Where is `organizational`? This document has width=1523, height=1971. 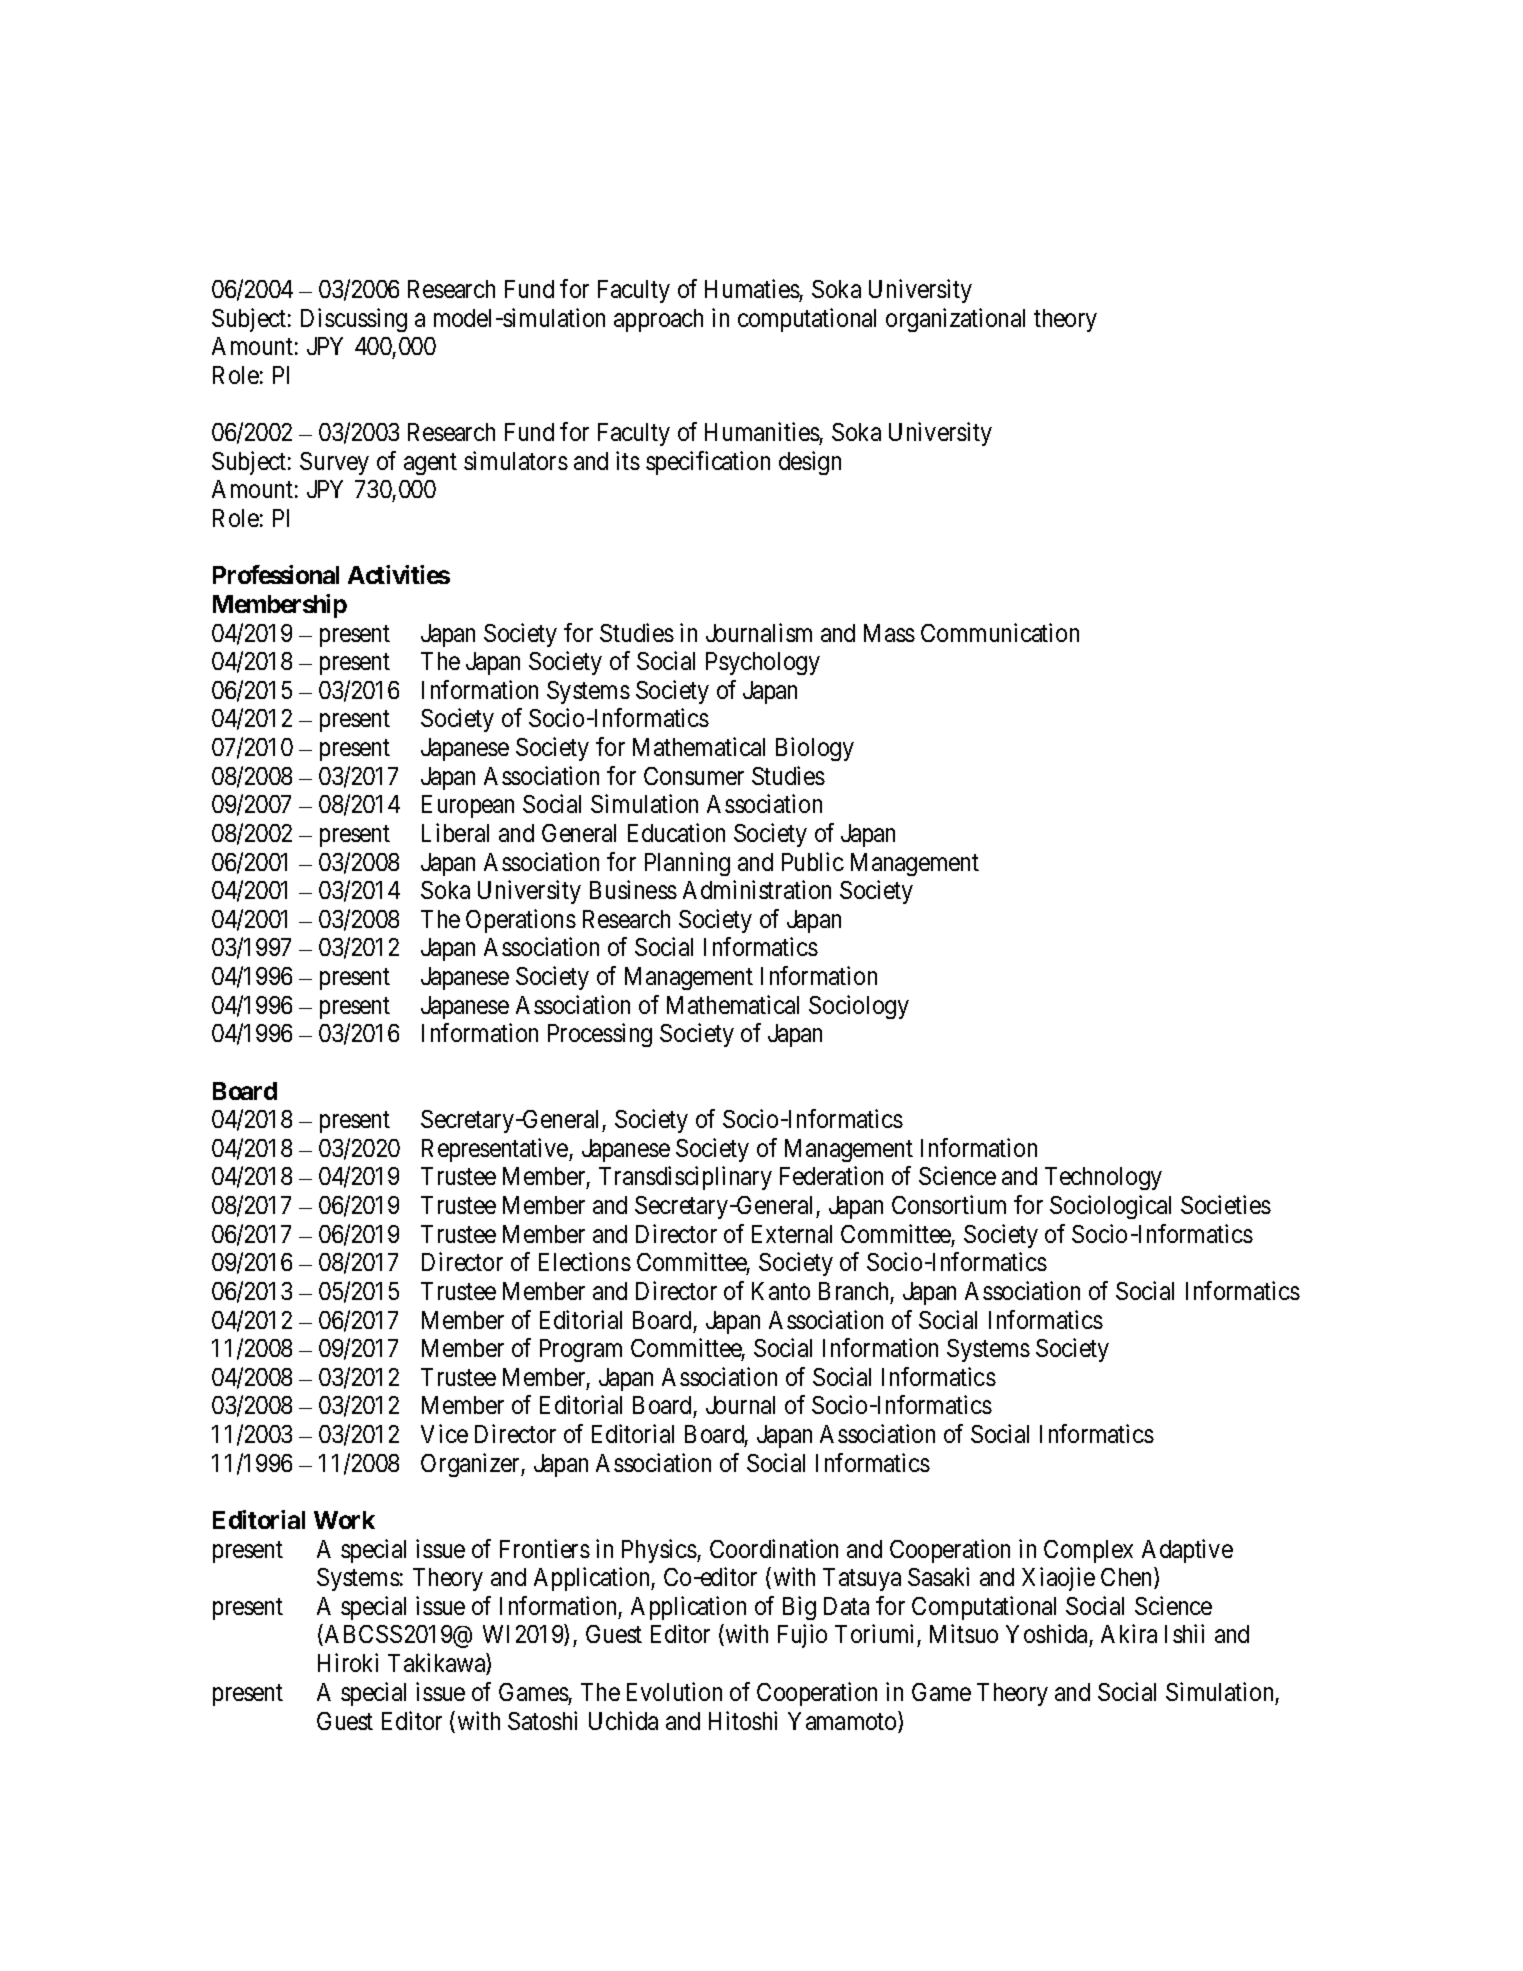 organizational is located at coordinates (955, 320).
